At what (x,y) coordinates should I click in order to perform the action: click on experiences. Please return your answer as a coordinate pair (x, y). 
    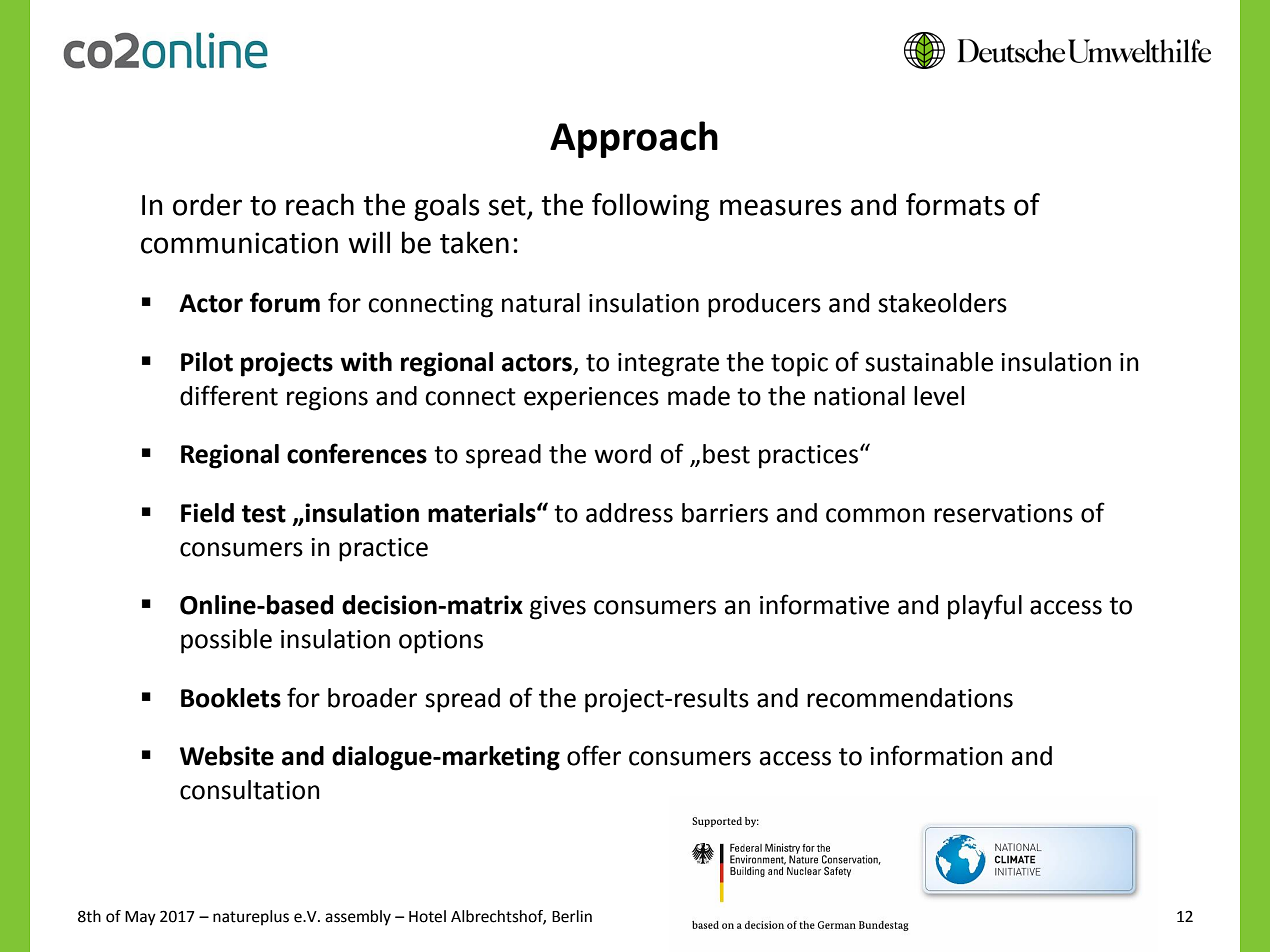
    Looking at the image, I should click on (591, 399).
